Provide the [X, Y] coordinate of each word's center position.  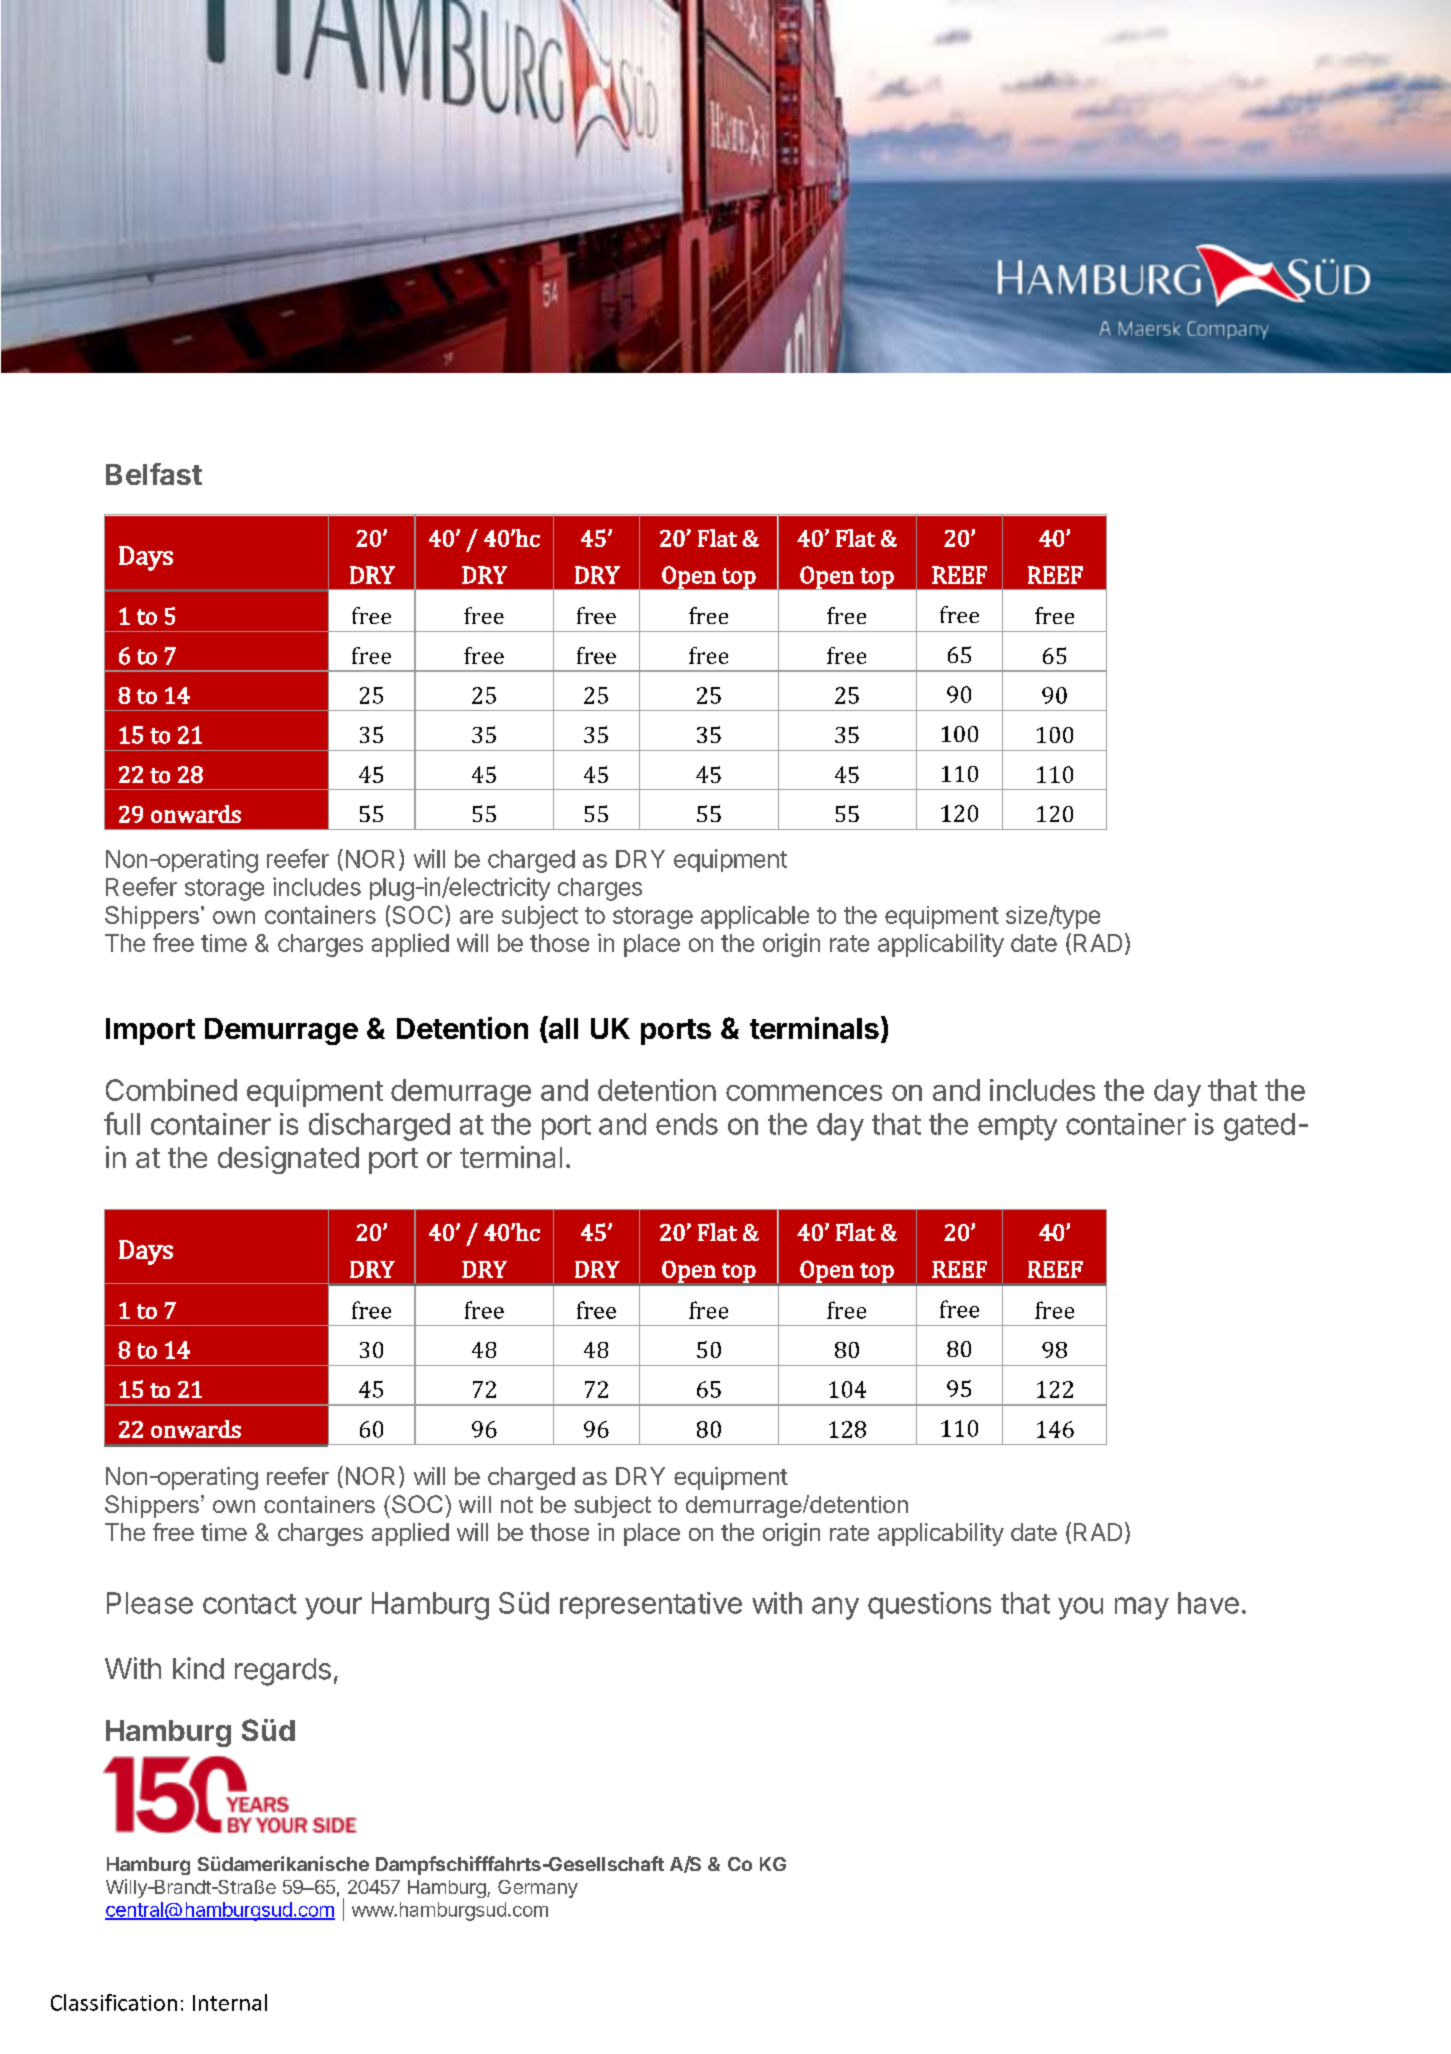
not [517, 1504]
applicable [755, 917]
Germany [538, 1889]
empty [1017, 1128]
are [476, 917]
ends [687, 1124]
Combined [171, 1090]
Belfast [154, 474]
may [1142, 1608]
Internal [230, 2002]
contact [250, 1604]
